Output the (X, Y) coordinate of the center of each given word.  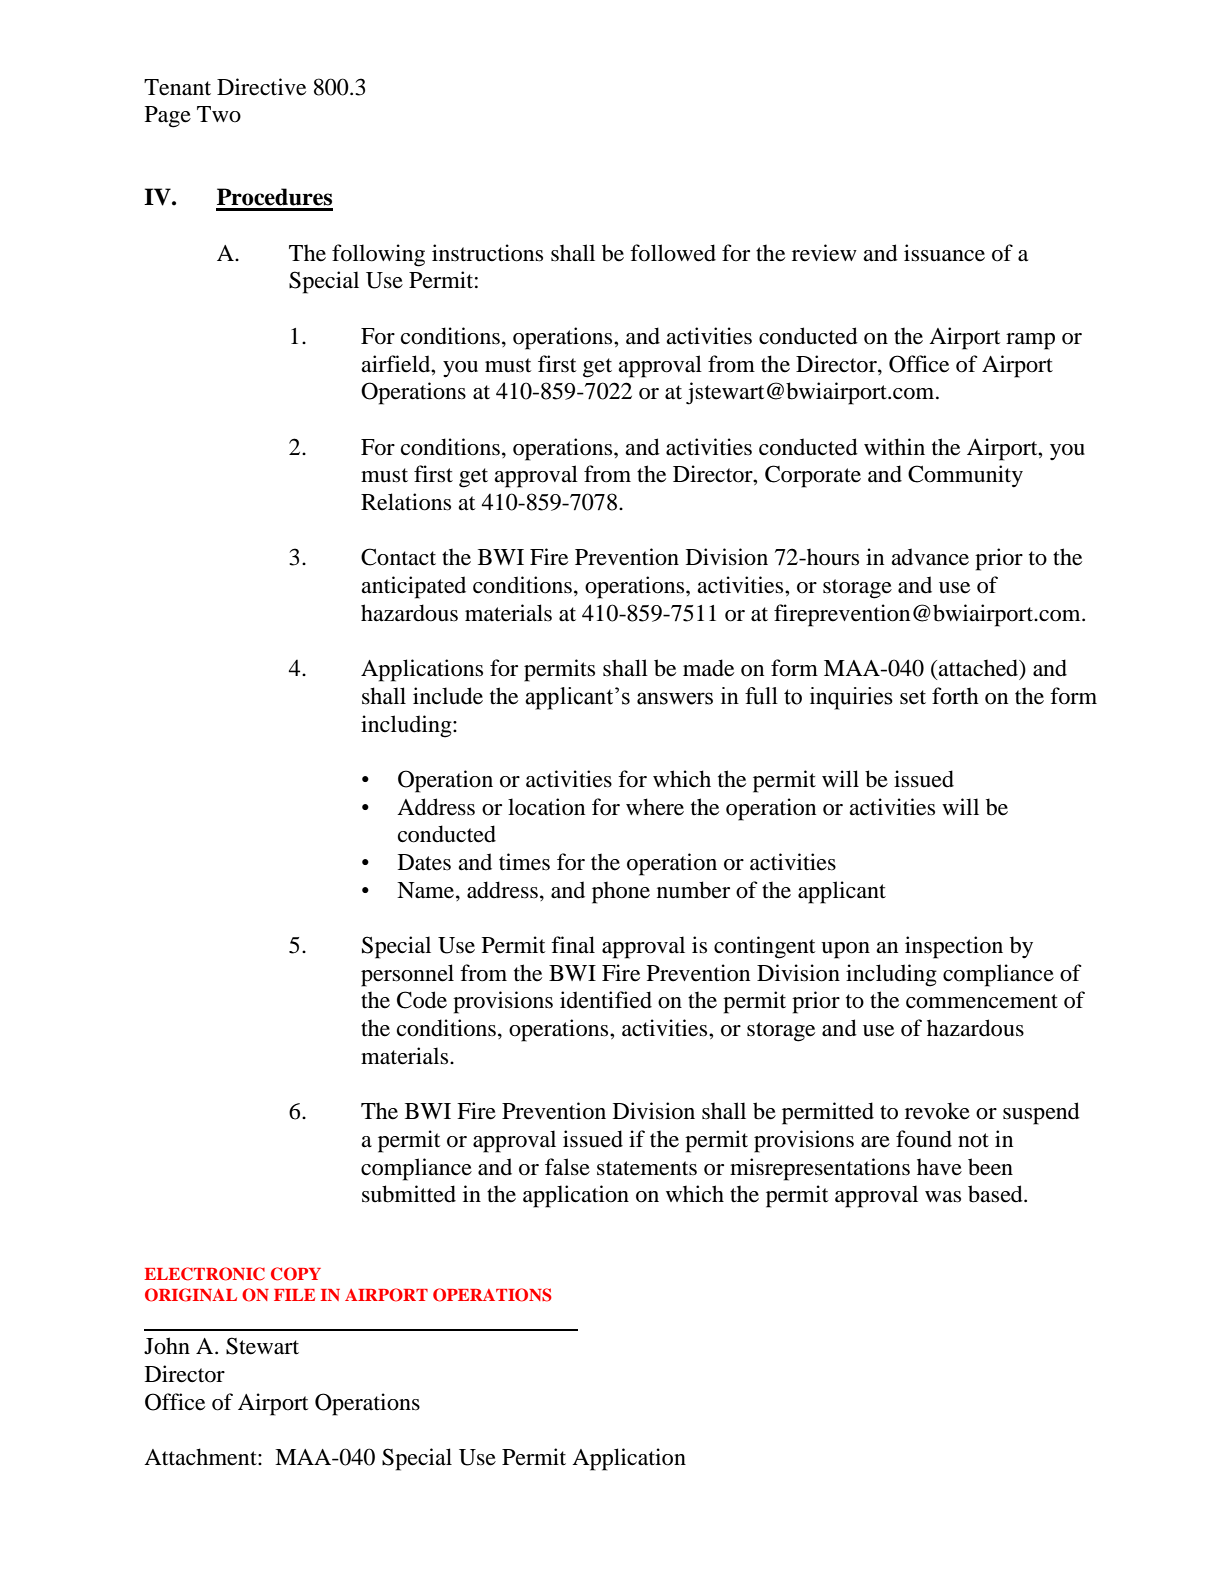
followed (673, 253)
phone (621, 892)
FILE (294, 1295)
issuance (944, 253)
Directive (261, 87)
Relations (406, 502)
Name (427, 890)
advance (930, 557)
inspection (954, 947)
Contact (398, 557)
